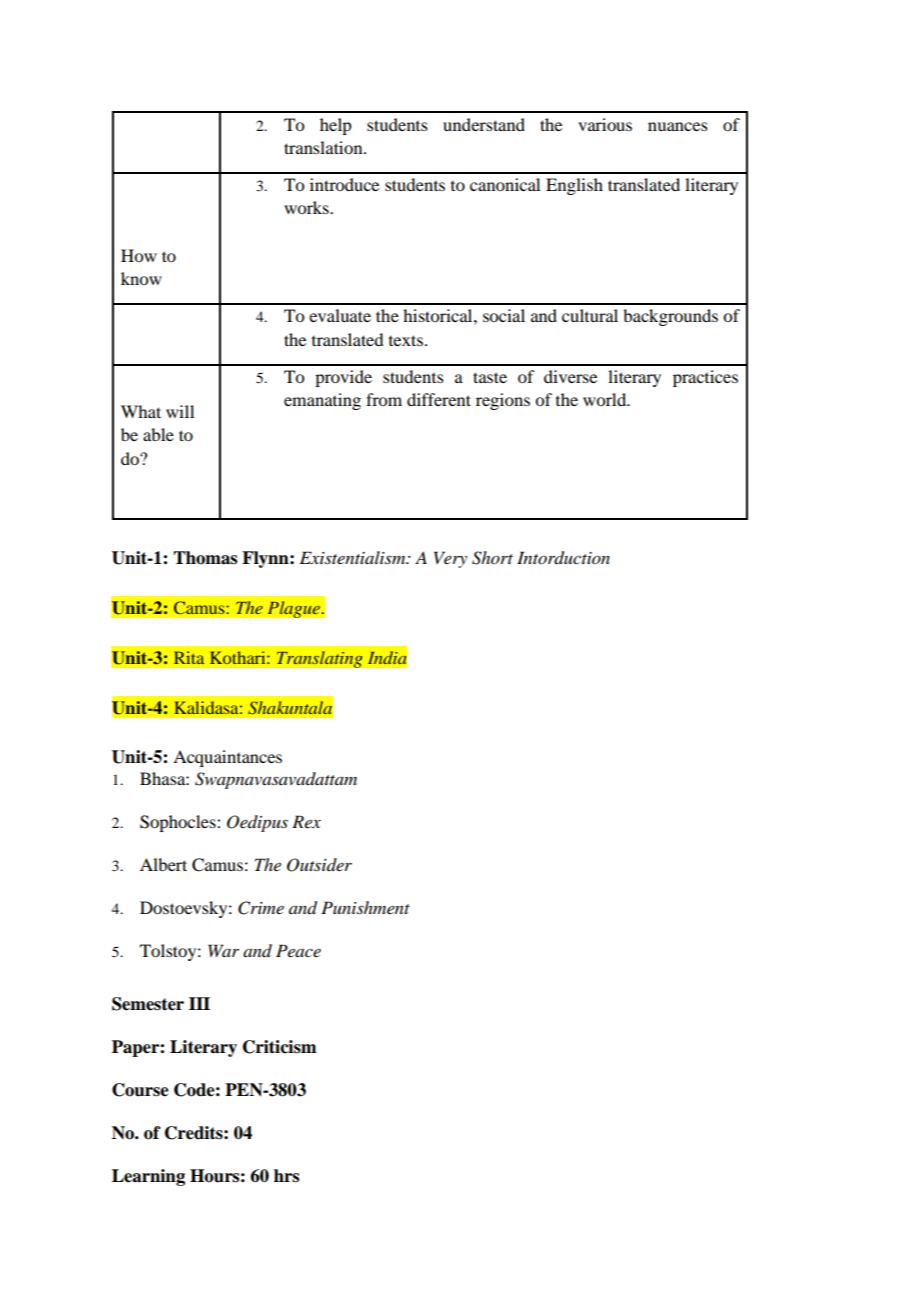 The image size is (924, 1309). I want to click on understand, so click(484, 124).
